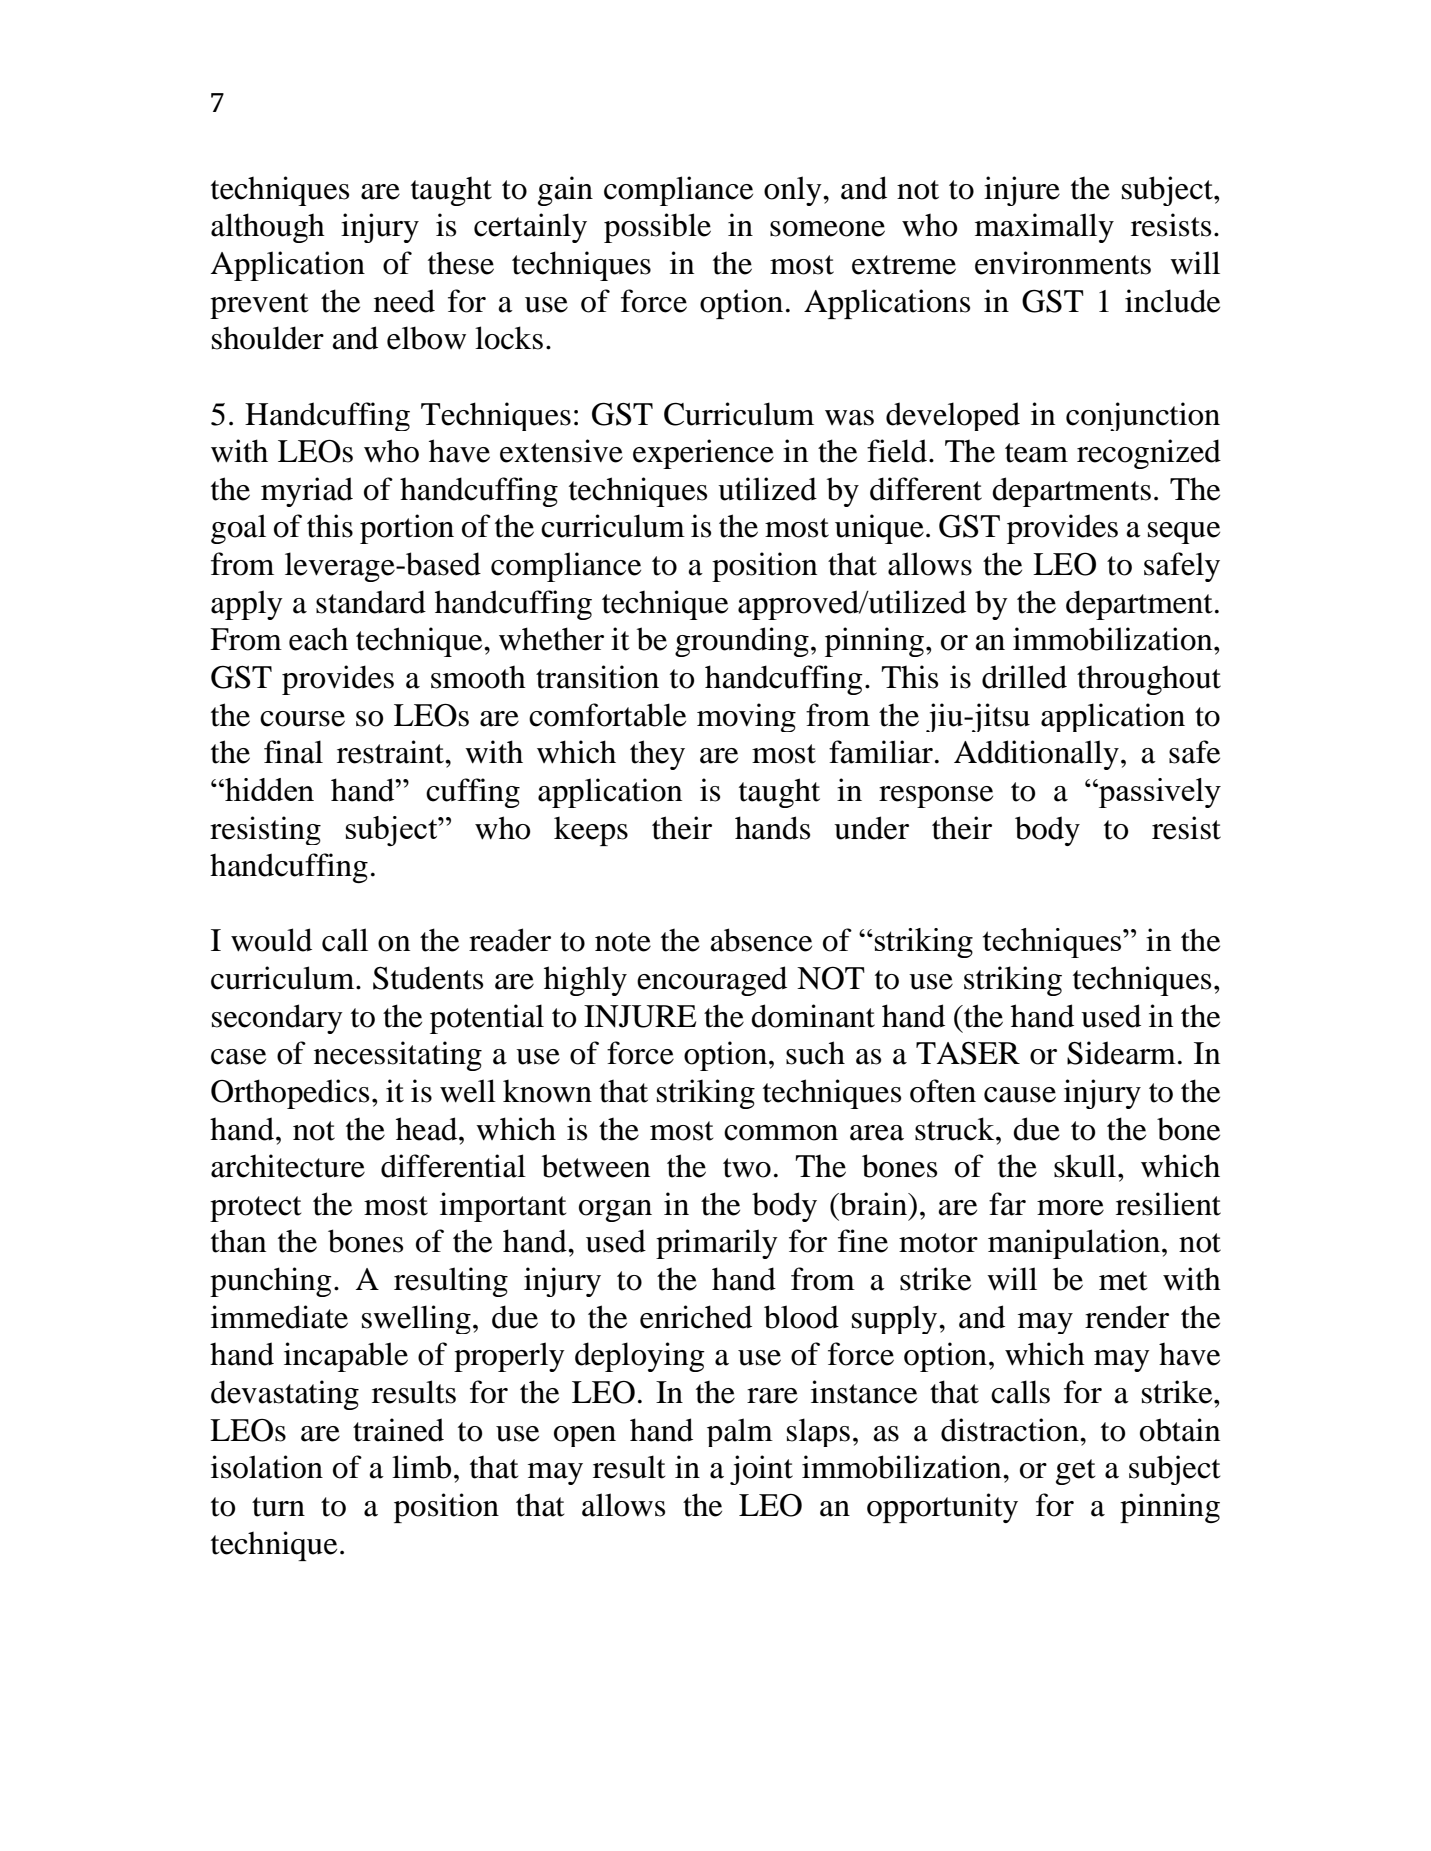 The width and height of the page is (1431, 1851). Describe the element at coordinates (1075, 1472) in the page. I see `get` at that location.
